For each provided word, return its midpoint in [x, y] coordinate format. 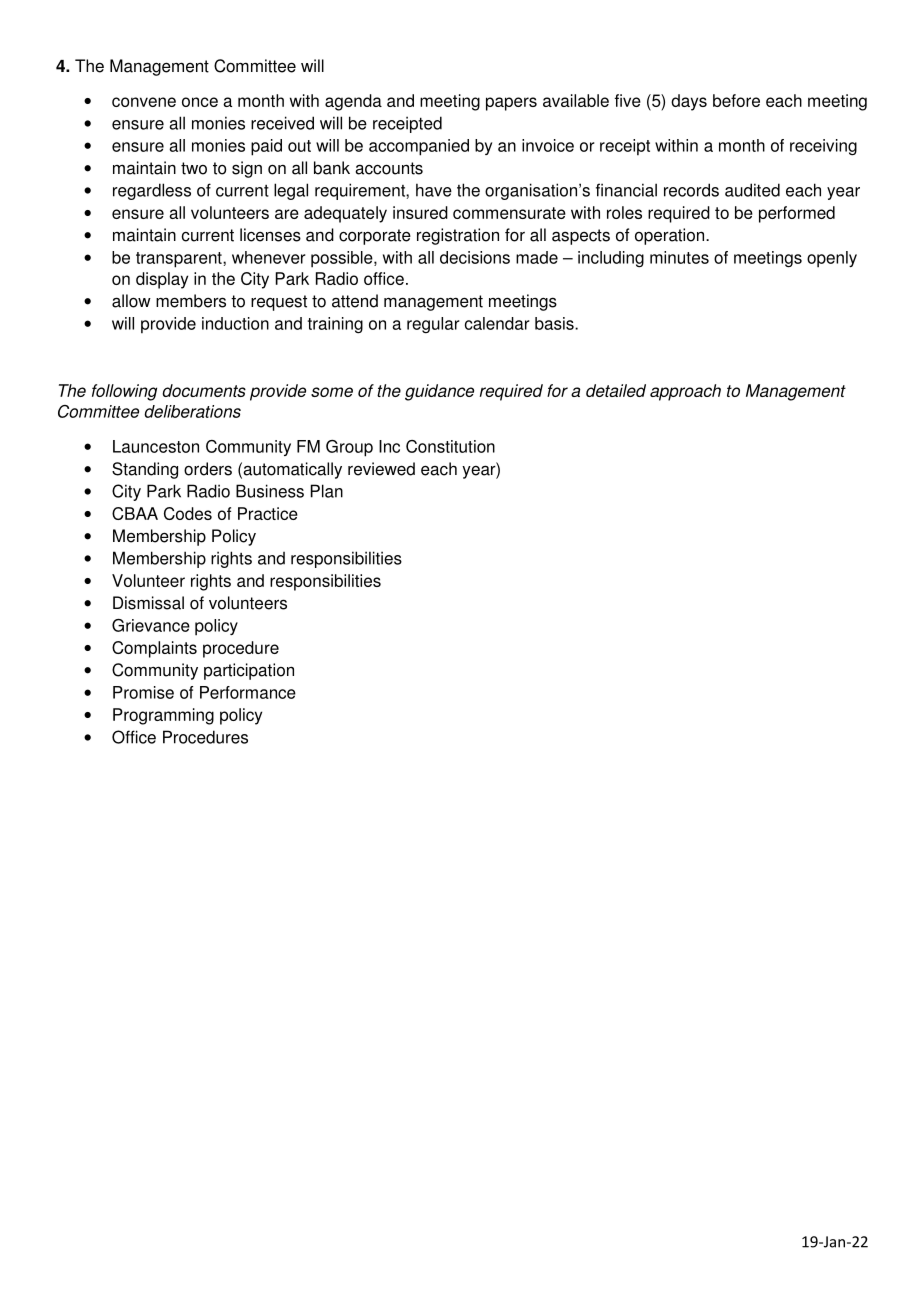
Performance [248, 692]
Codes [188, 513]
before [736, 100]
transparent [180, 260]
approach [685, 392]
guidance [439, 392]
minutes [679, 257]
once [200, 102]
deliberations [192, 411]
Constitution [450, 446]
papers [511, 104]
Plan [327, 491]
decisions [475, 257]
